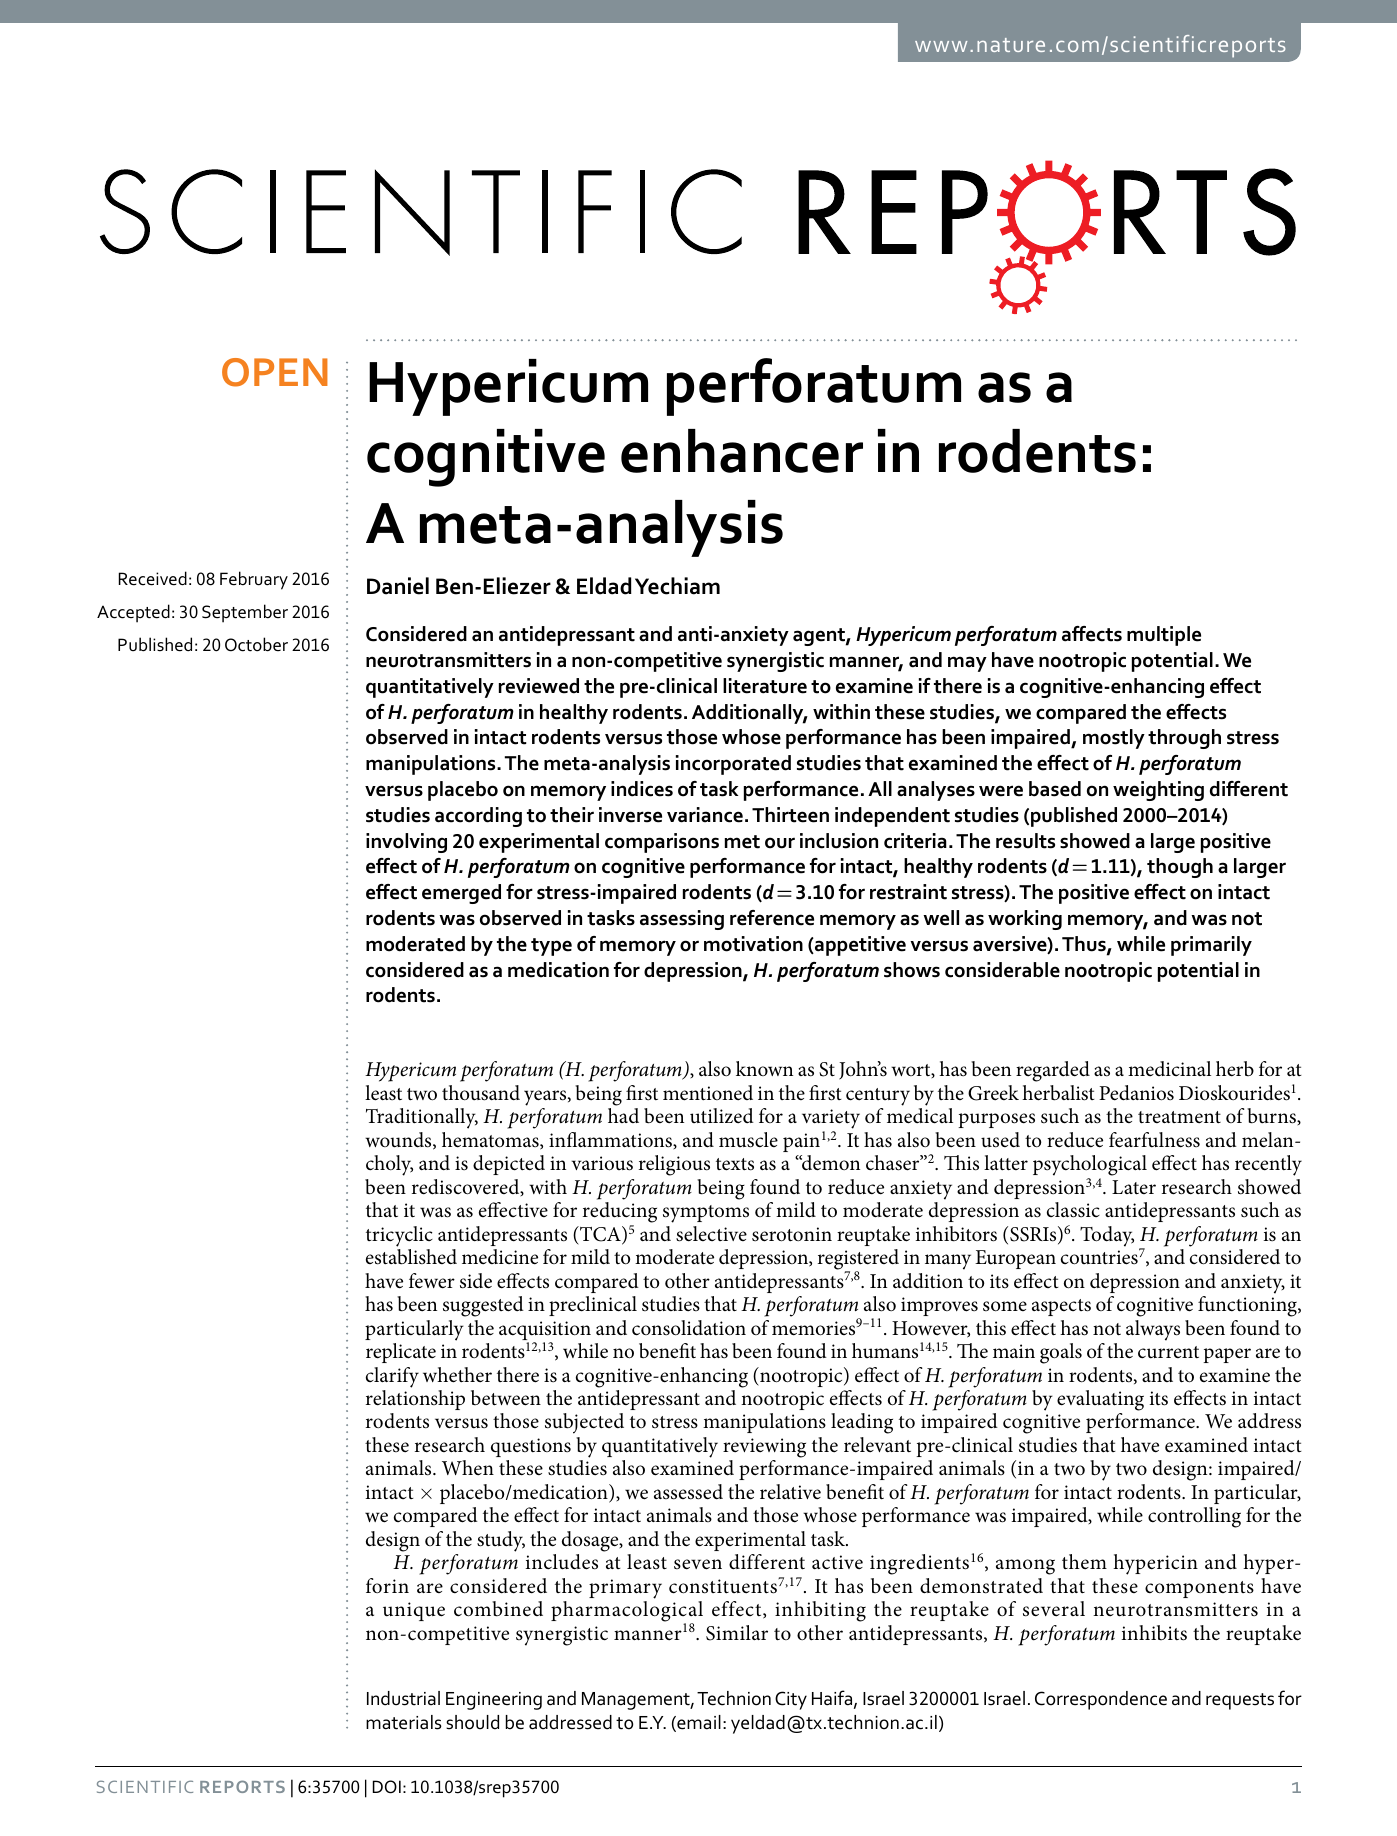  What do you see at coordinates (275, 372) in the image?
I see `OPEN` at bounding box center [275, 372].
